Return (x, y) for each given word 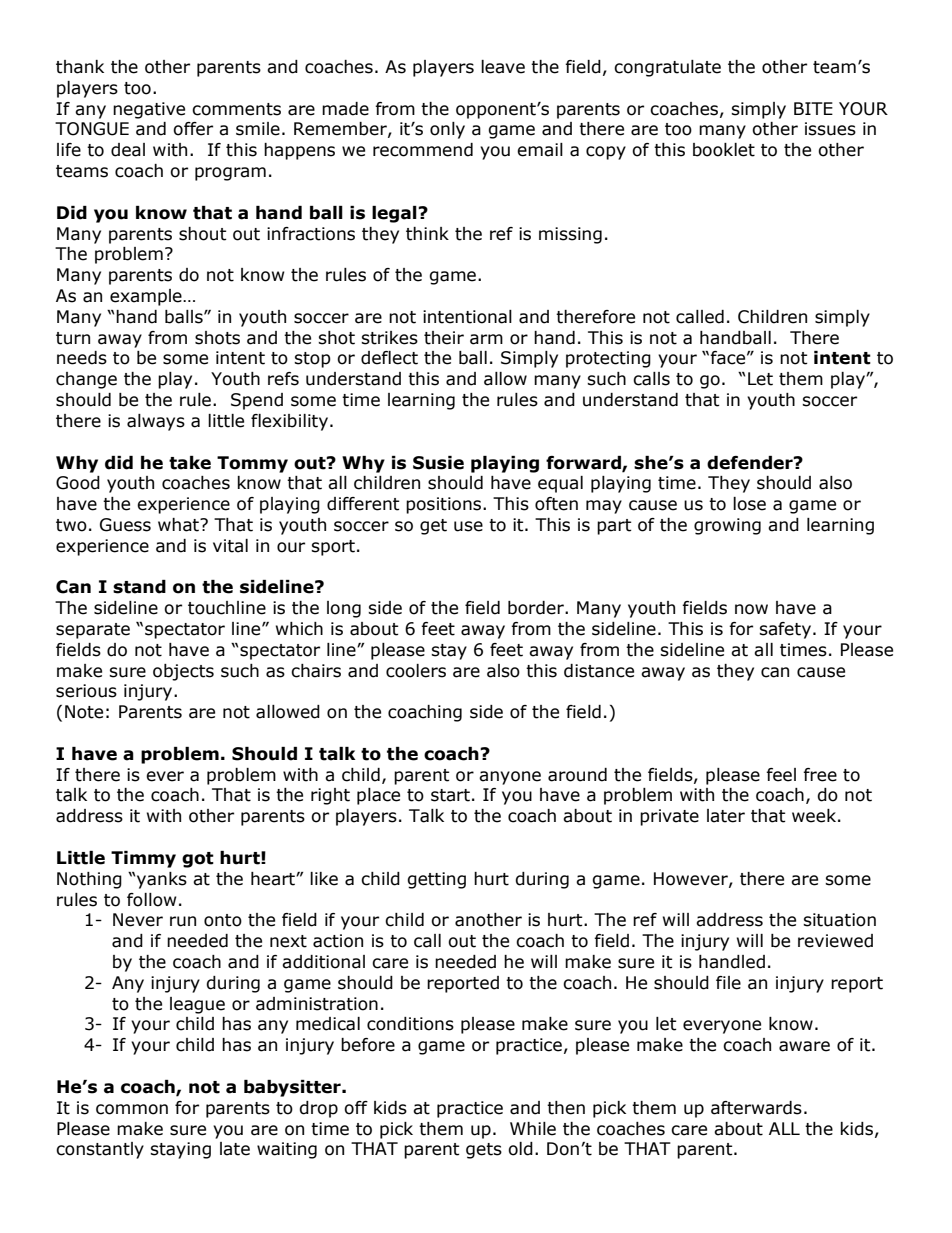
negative (149, 110)
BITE (813, 108)
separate (93, 631)
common (132, 1109)
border (537, 608)
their (444, 338)
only (447, 130)
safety (786, 630)
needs (82, 358)
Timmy (143, 859)
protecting (608, 359)
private (669, 817)
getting (436, 880)
